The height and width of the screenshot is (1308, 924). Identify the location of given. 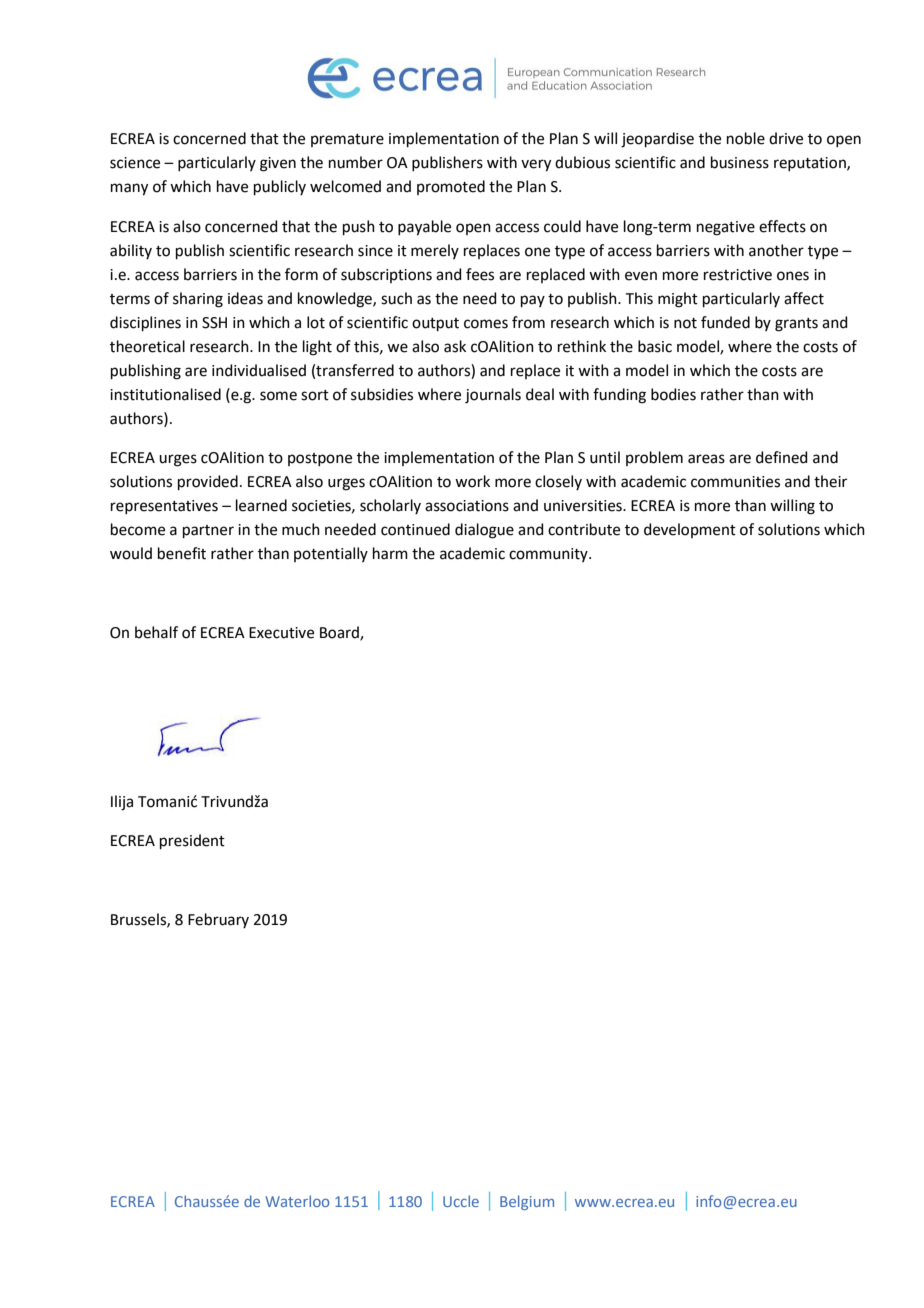
(278, 164).
